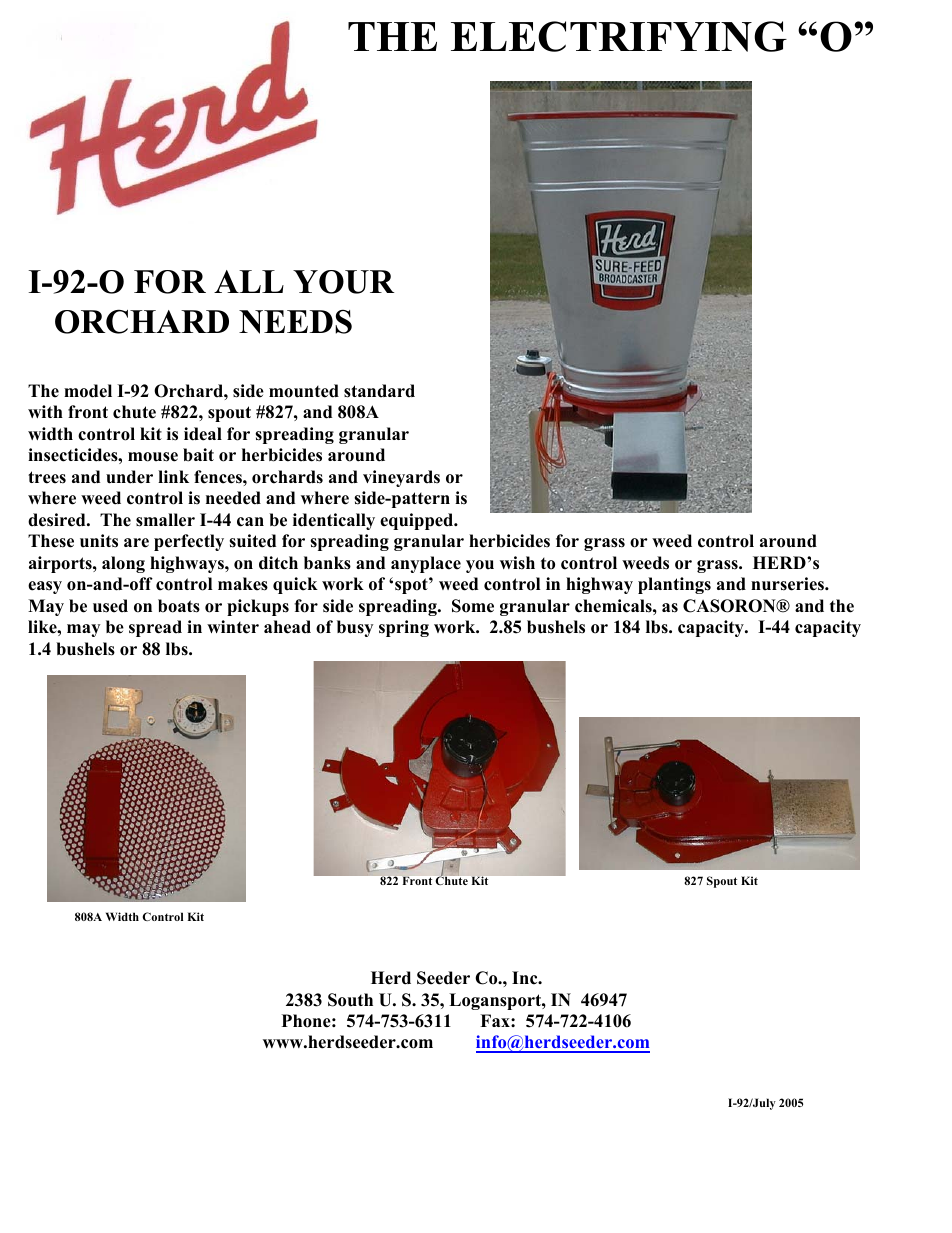 The height and width of the screenshot is (1233, 952). Describe the element at coordinates (674, 585) in the screenshot. I see `plantings` at that location.
